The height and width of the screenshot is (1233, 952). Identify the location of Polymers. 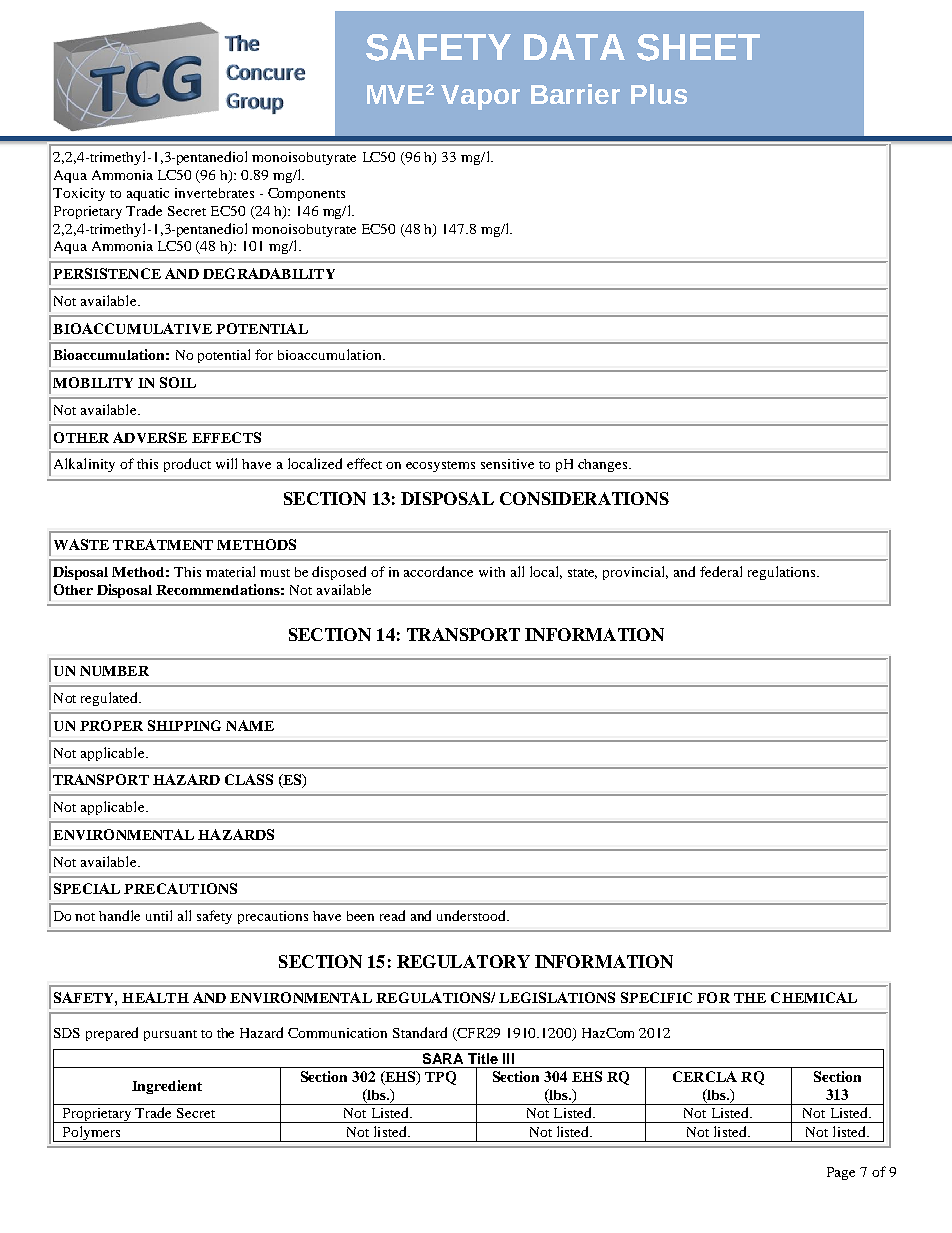
(91, 1134).
